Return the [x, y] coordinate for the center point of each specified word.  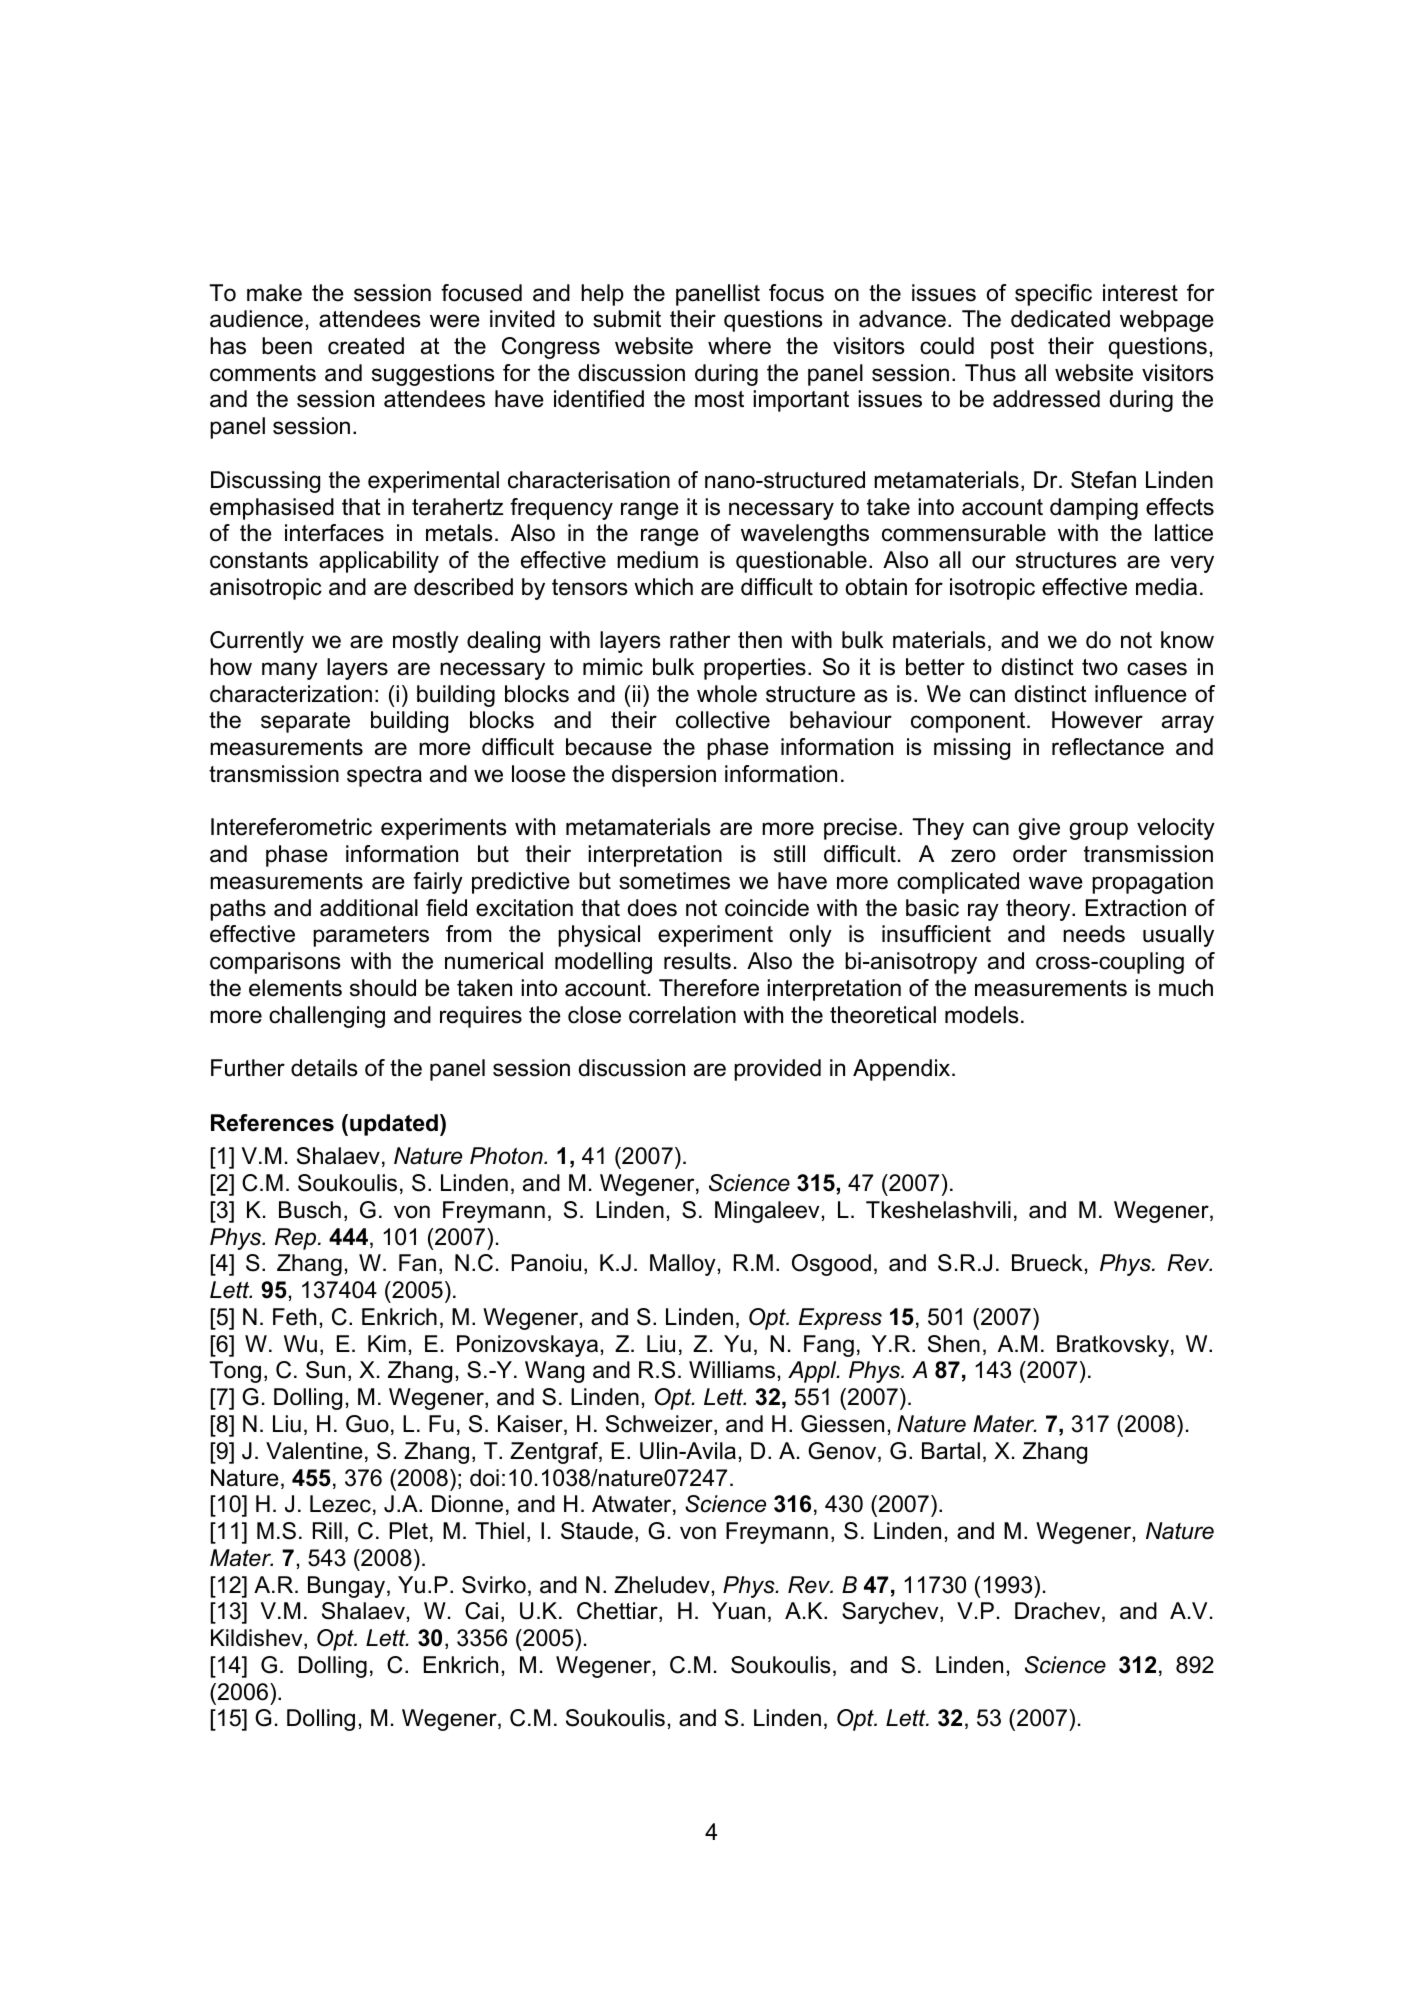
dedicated [1060, 319]
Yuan [738, 1611]
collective [723, 720]
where [739, 346]
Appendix [903, 1070]
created [366, 346]
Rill [327, 1530]
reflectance [1108, 747]
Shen [954, 1344]
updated [394, 1125]
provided [777, 1070]
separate [305, 722]
